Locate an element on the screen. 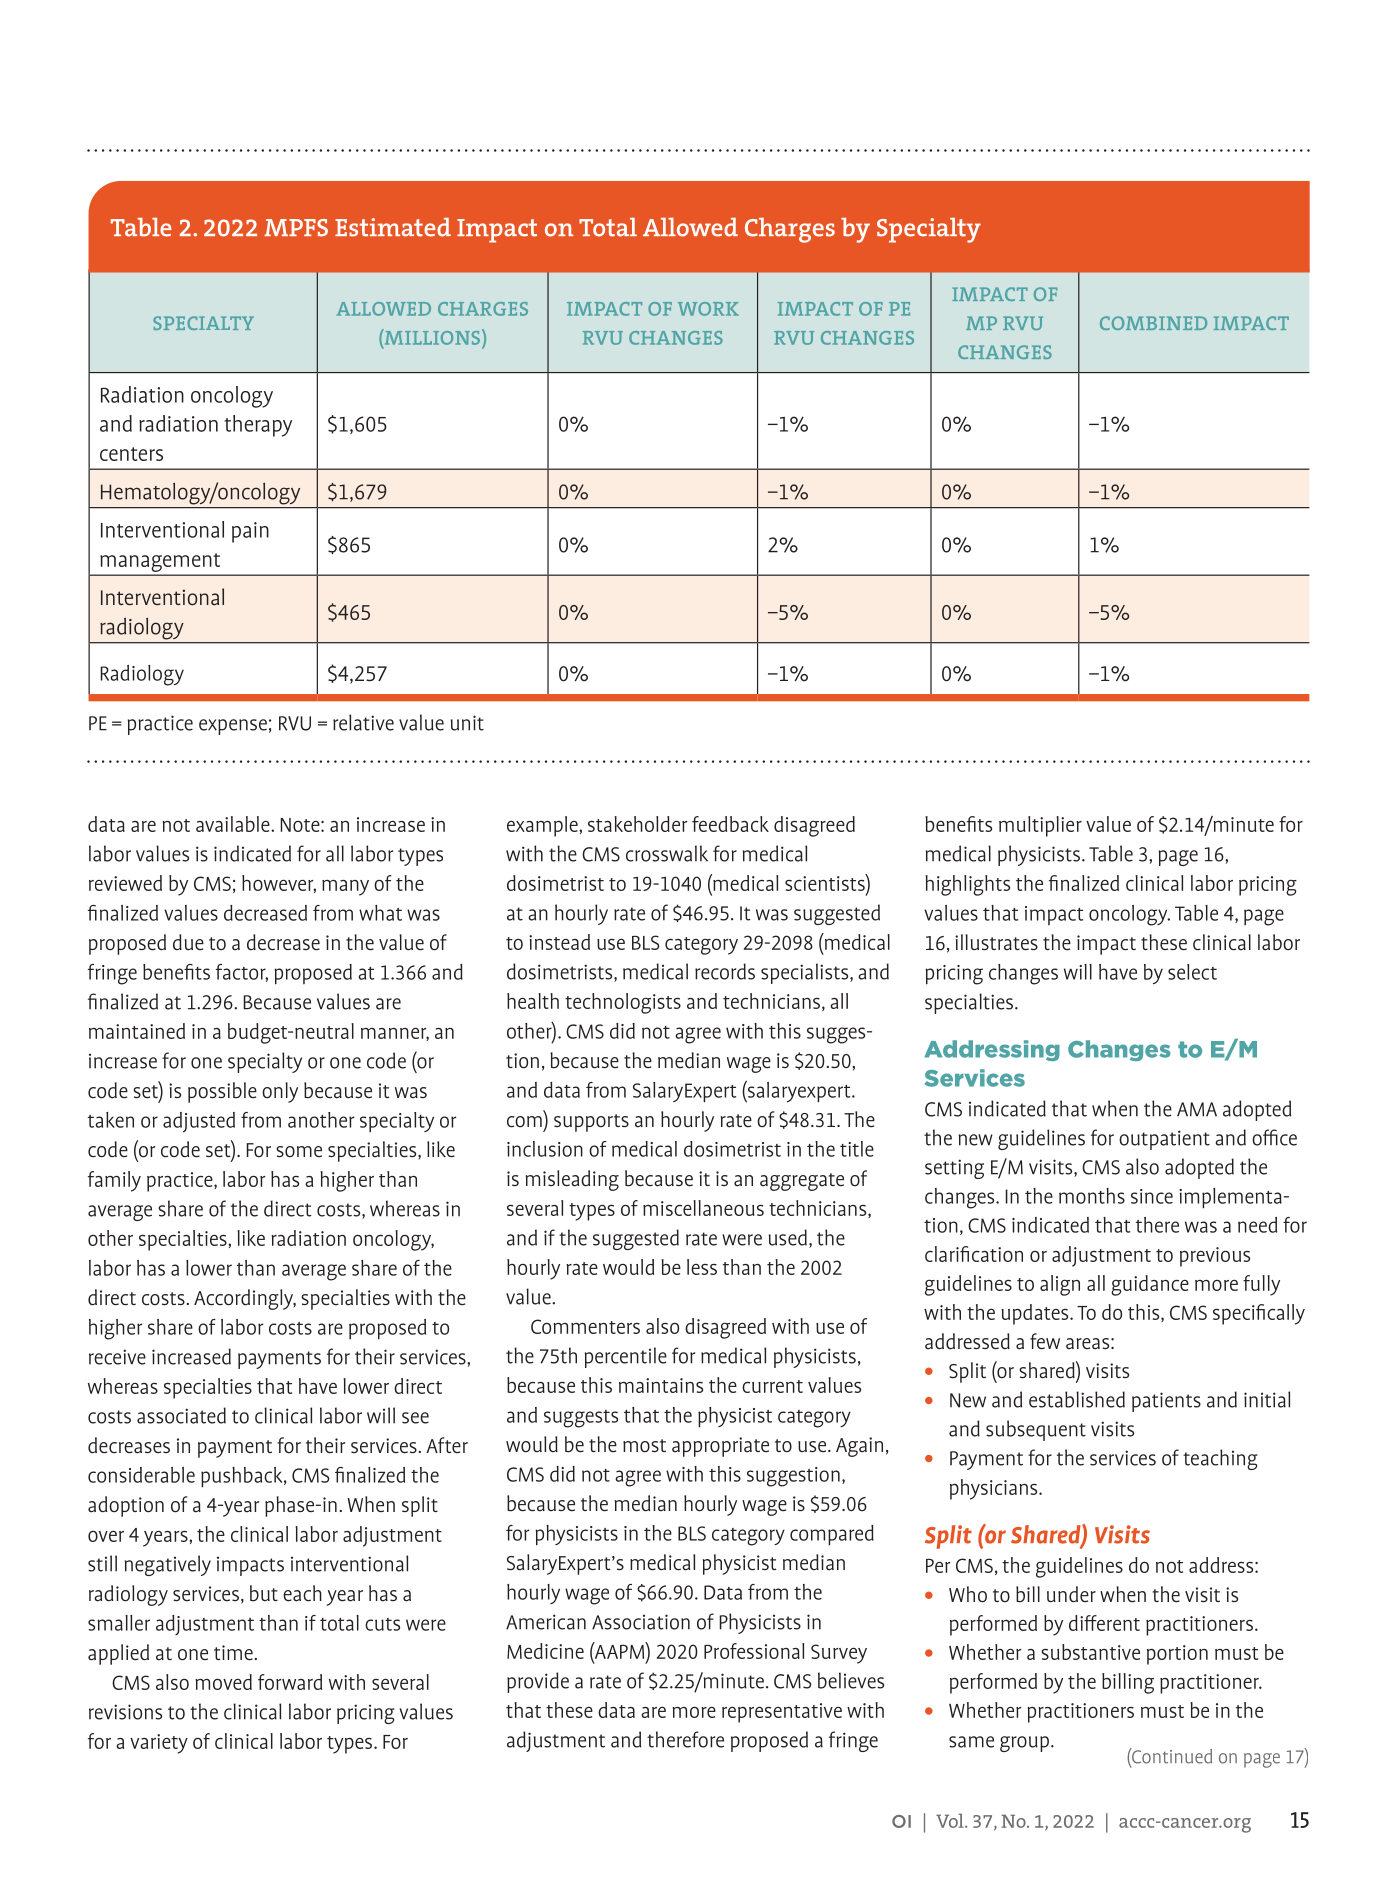  Estimated is located at coordinates (393, 227).
